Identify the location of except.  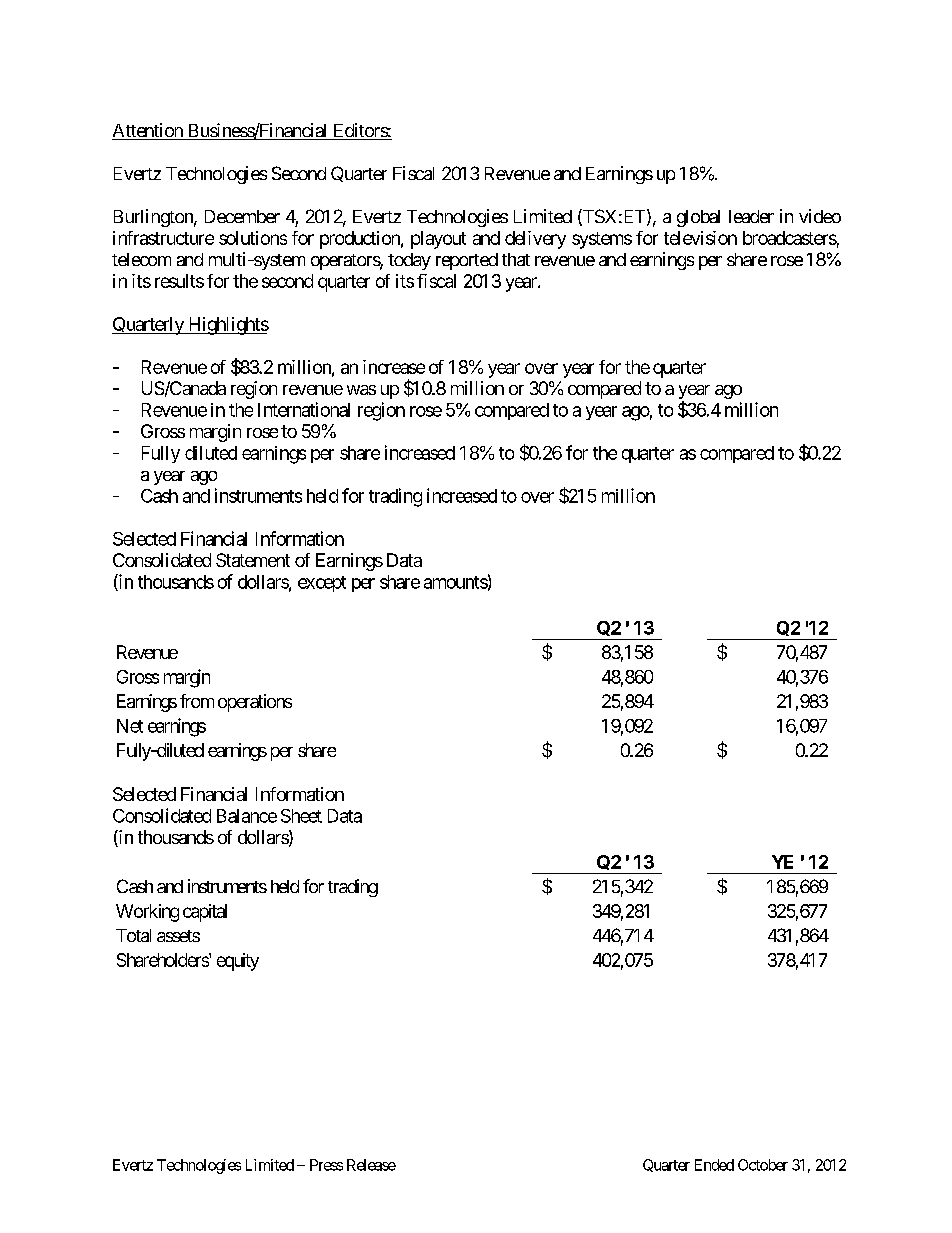
(322, 584).
